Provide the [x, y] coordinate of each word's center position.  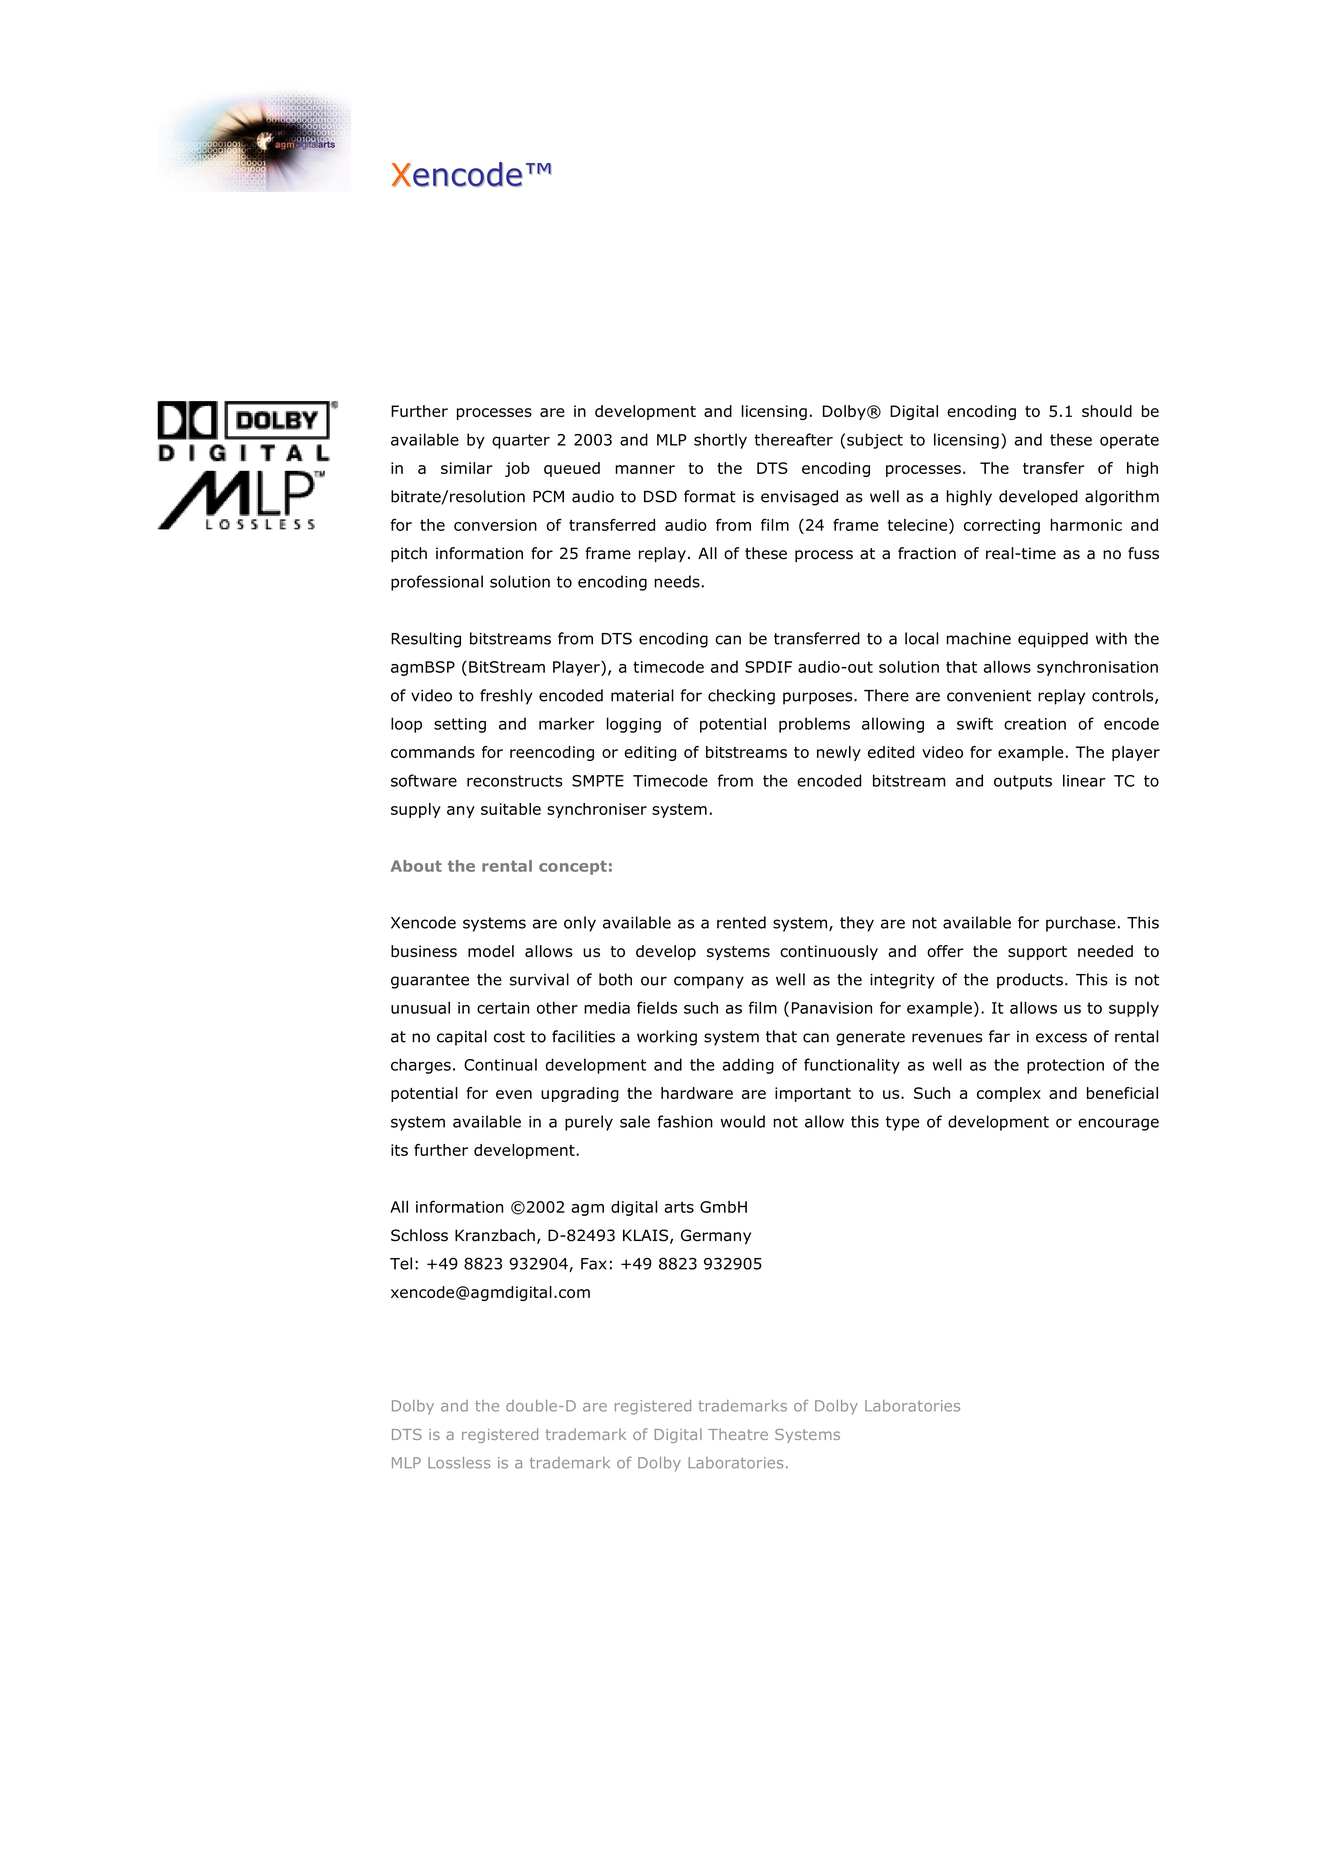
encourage [1118, 1124]
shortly [720, 441]
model [491, 951]
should [1107, 411]
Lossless [459, 1463]
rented [741, 922]
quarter [521, 441]
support [1037, 953]
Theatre [738, 1434]
